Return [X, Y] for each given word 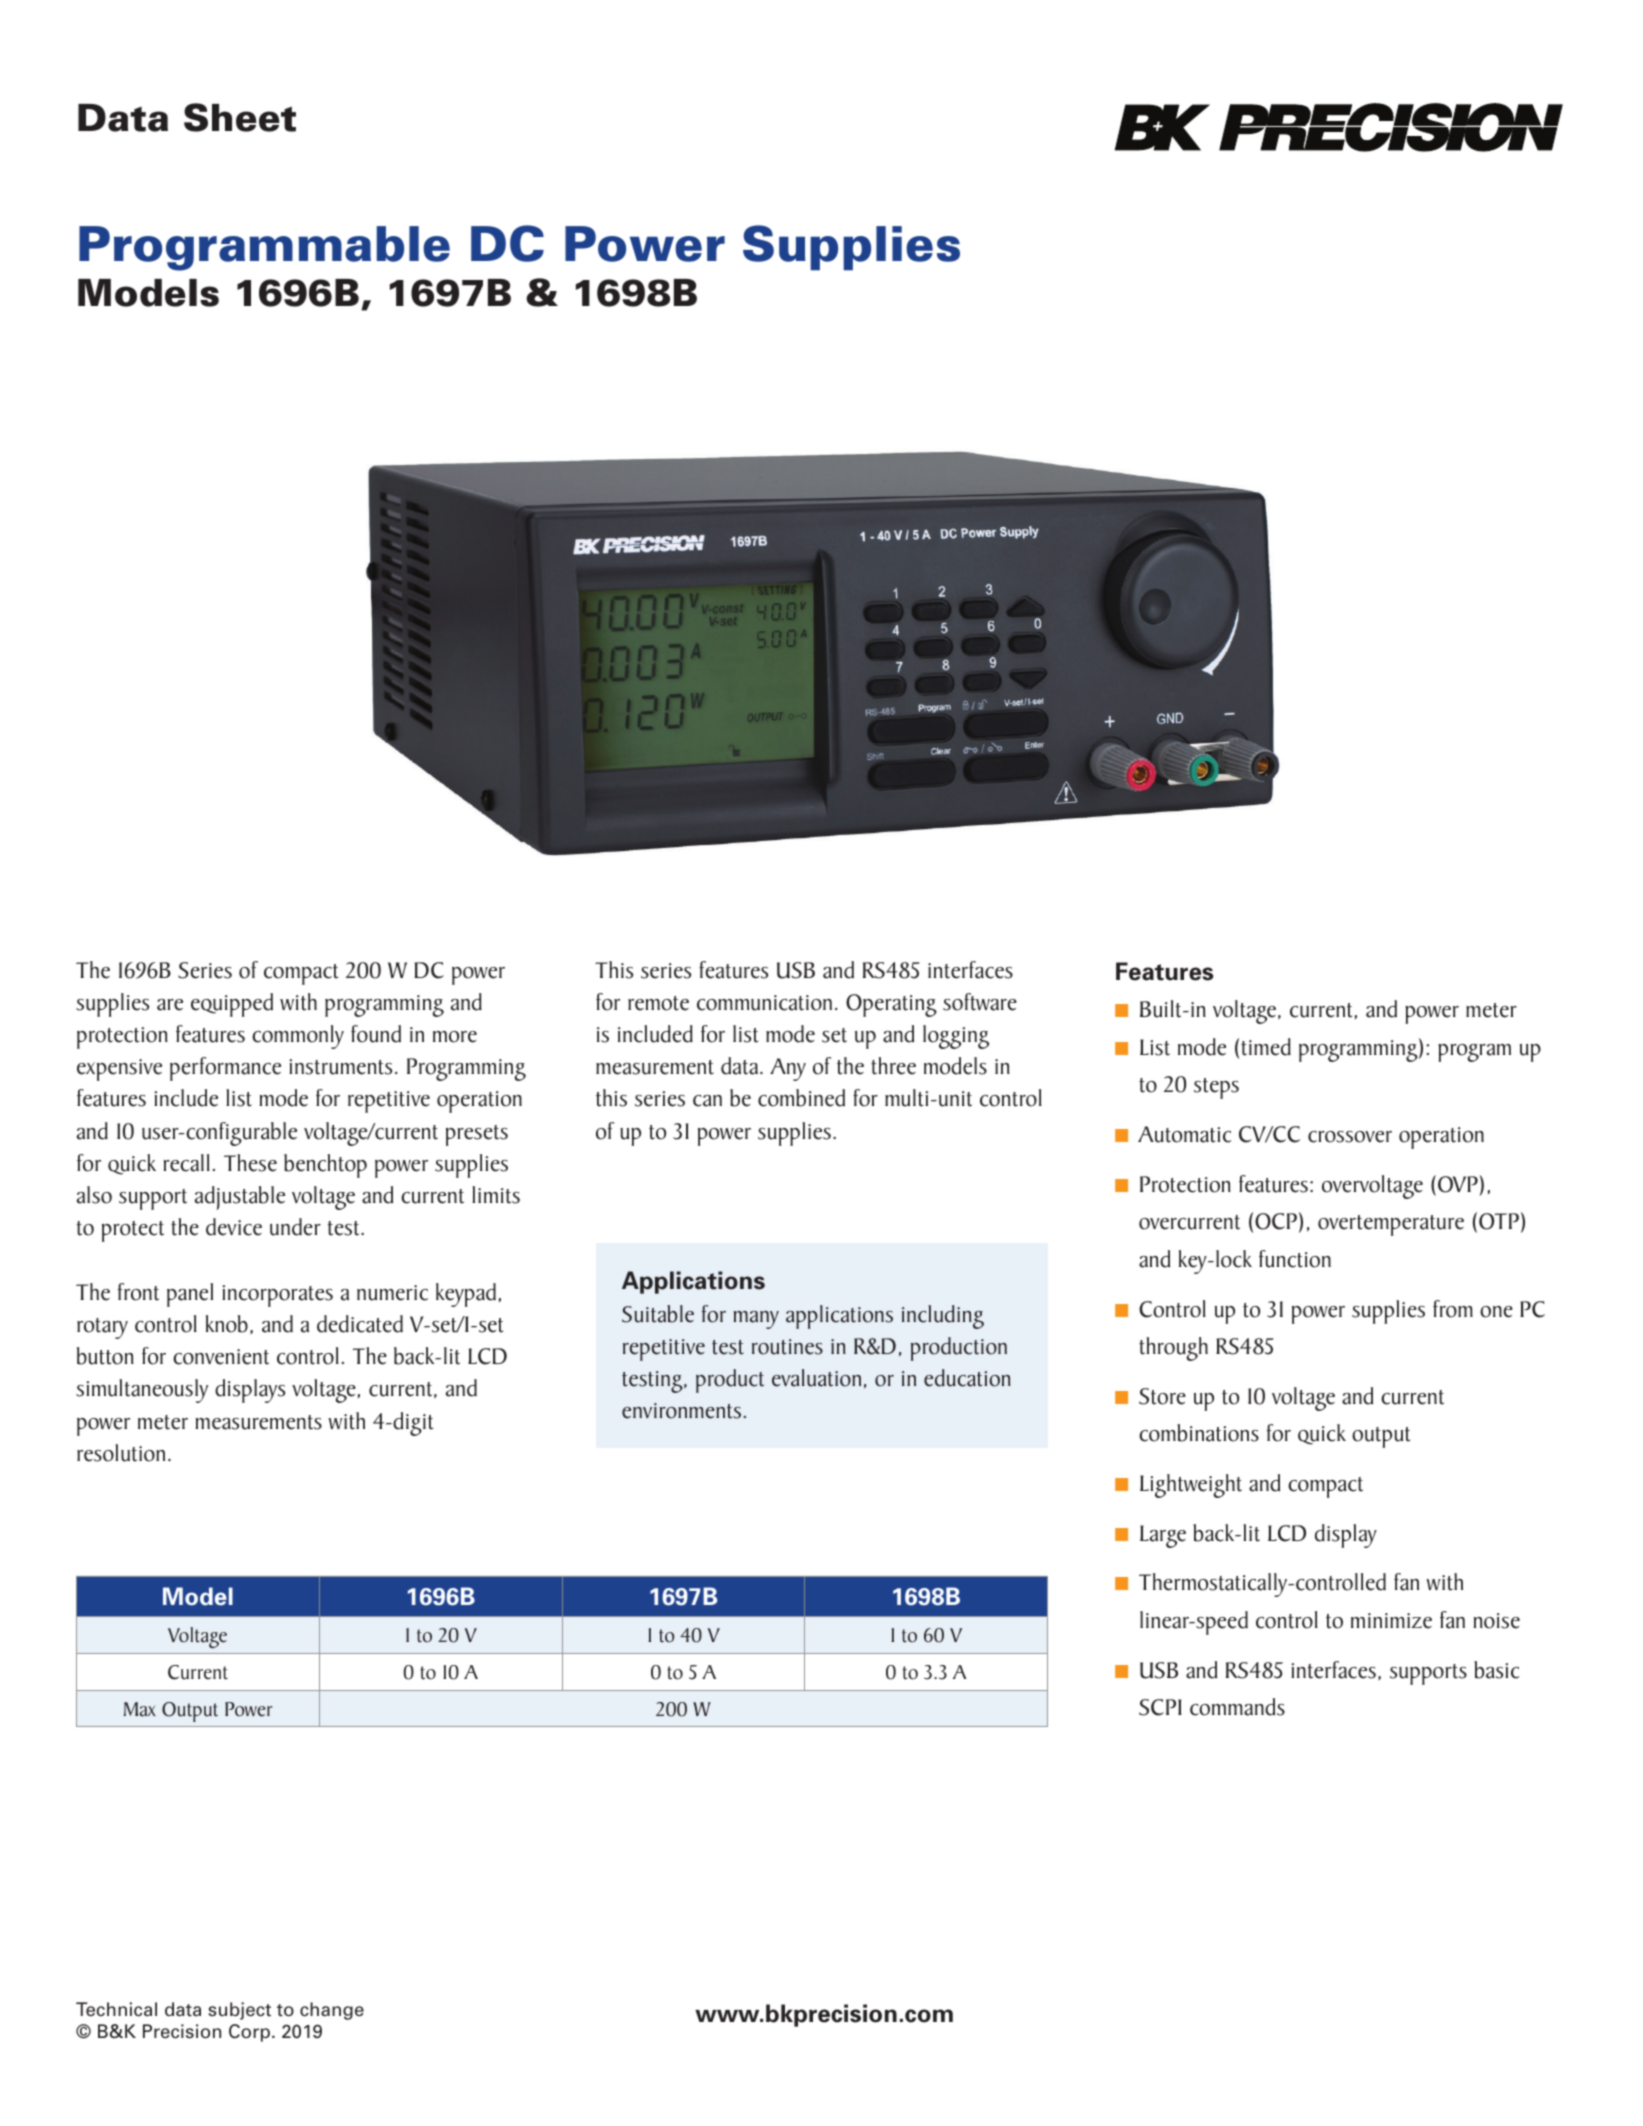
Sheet [240, 117]
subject [239, 2011]
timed [1266, 1047]
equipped [232, 1005]
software [980, 1002]
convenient [221, 1357]
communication [764, 1003]
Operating [891, 1005]
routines [787, 1347]
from [1453, 1309]
